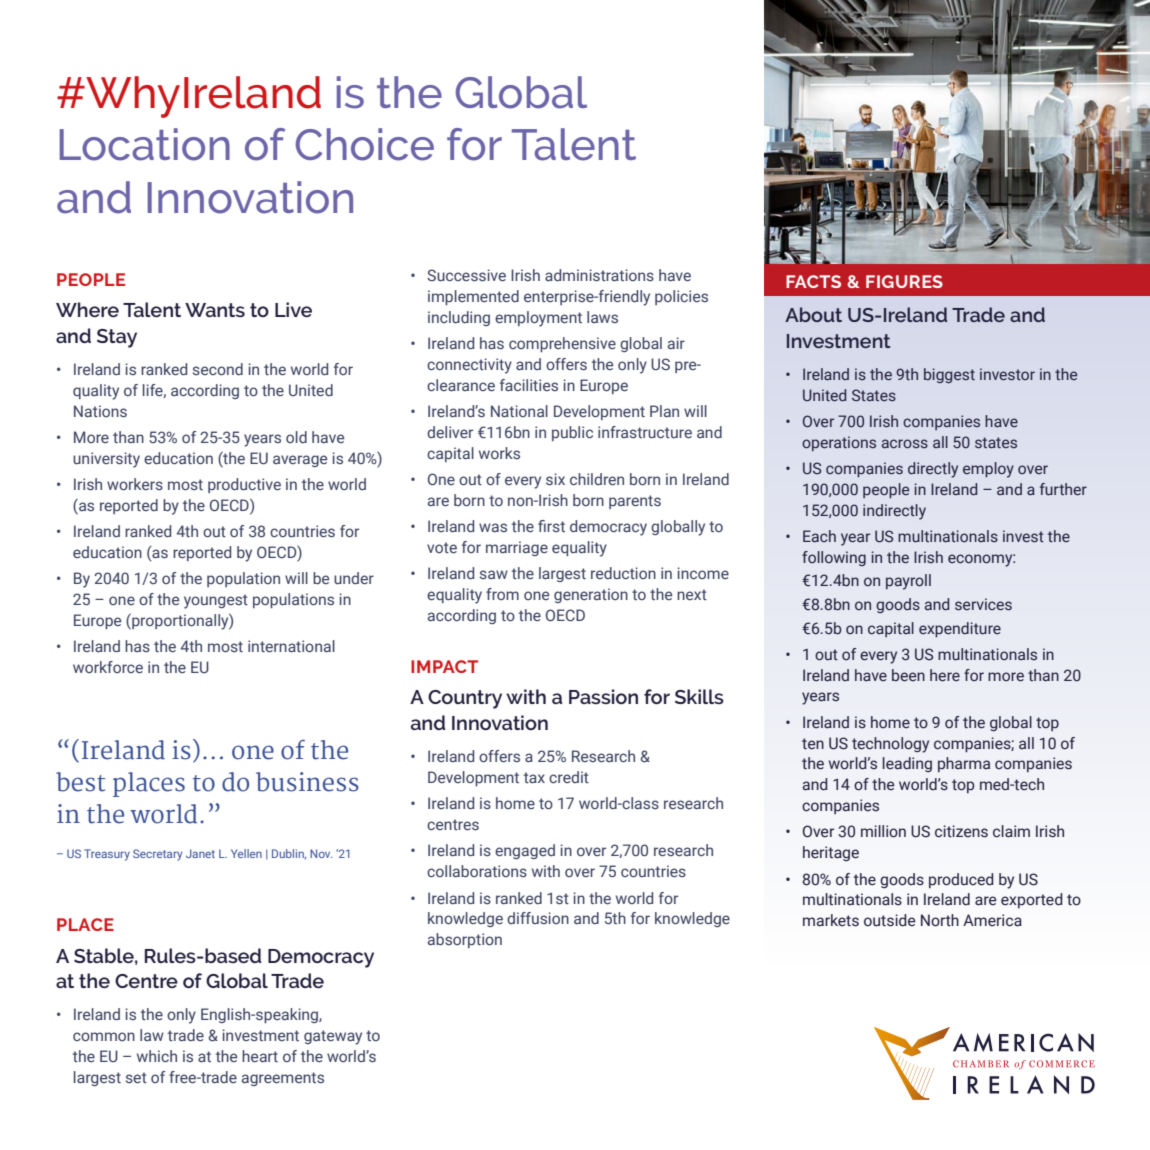 This page has width=1150, height=1150. What do you see at coordinates (960, 629) in the page?
I see `expenditure` at bounding box center [960, 629].
